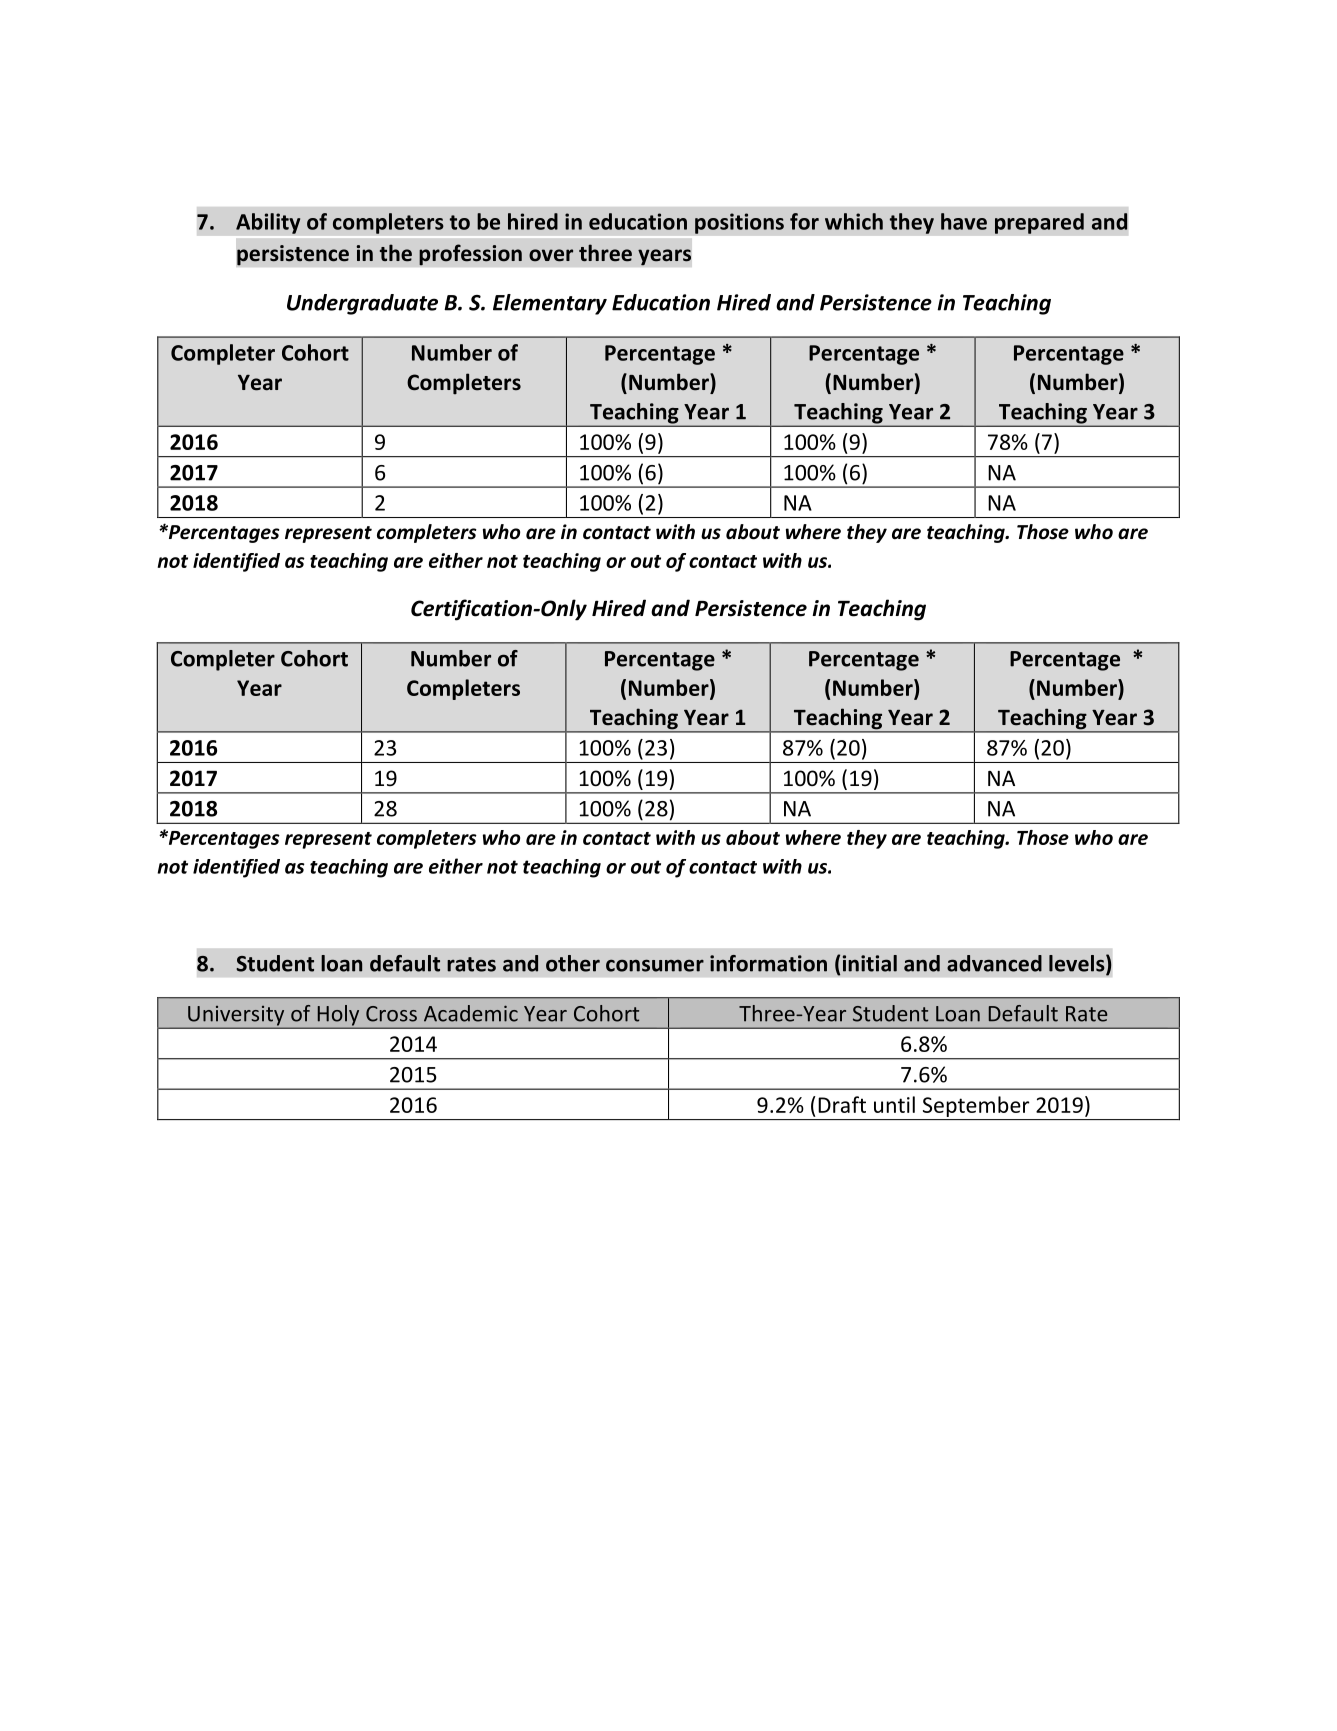  What do you see at coordinates (976, 1106) in the page?
I see `September` at bounding box center [976, 1106].
